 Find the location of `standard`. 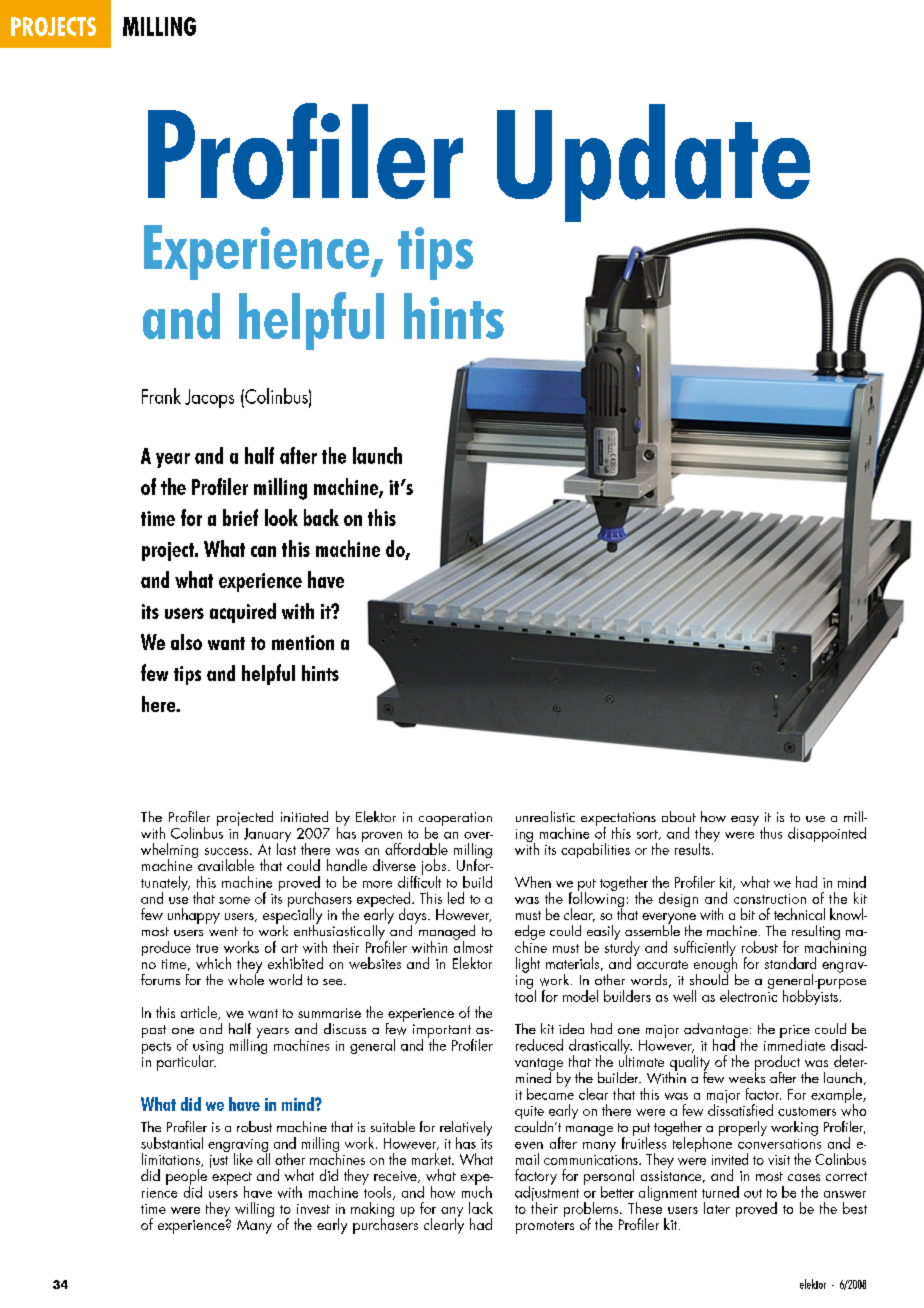

standard is located at coordinates (790, 963).
